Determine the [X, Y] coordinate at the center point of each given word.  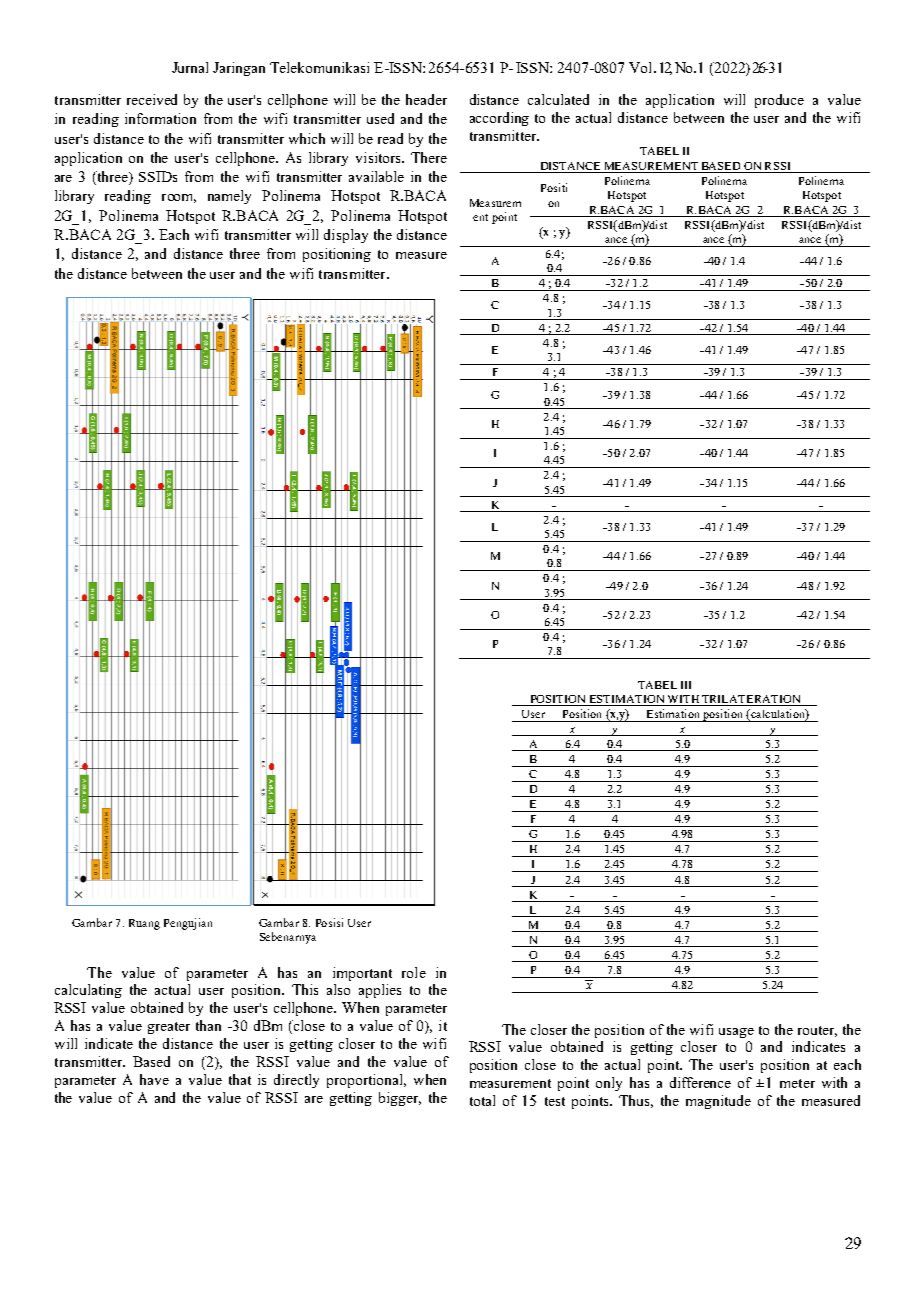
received [152, 99]
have [154, 1079]
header [426, 99]
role [414, 972]
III [686, 685]
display [346, 236]
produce [779, 101]
